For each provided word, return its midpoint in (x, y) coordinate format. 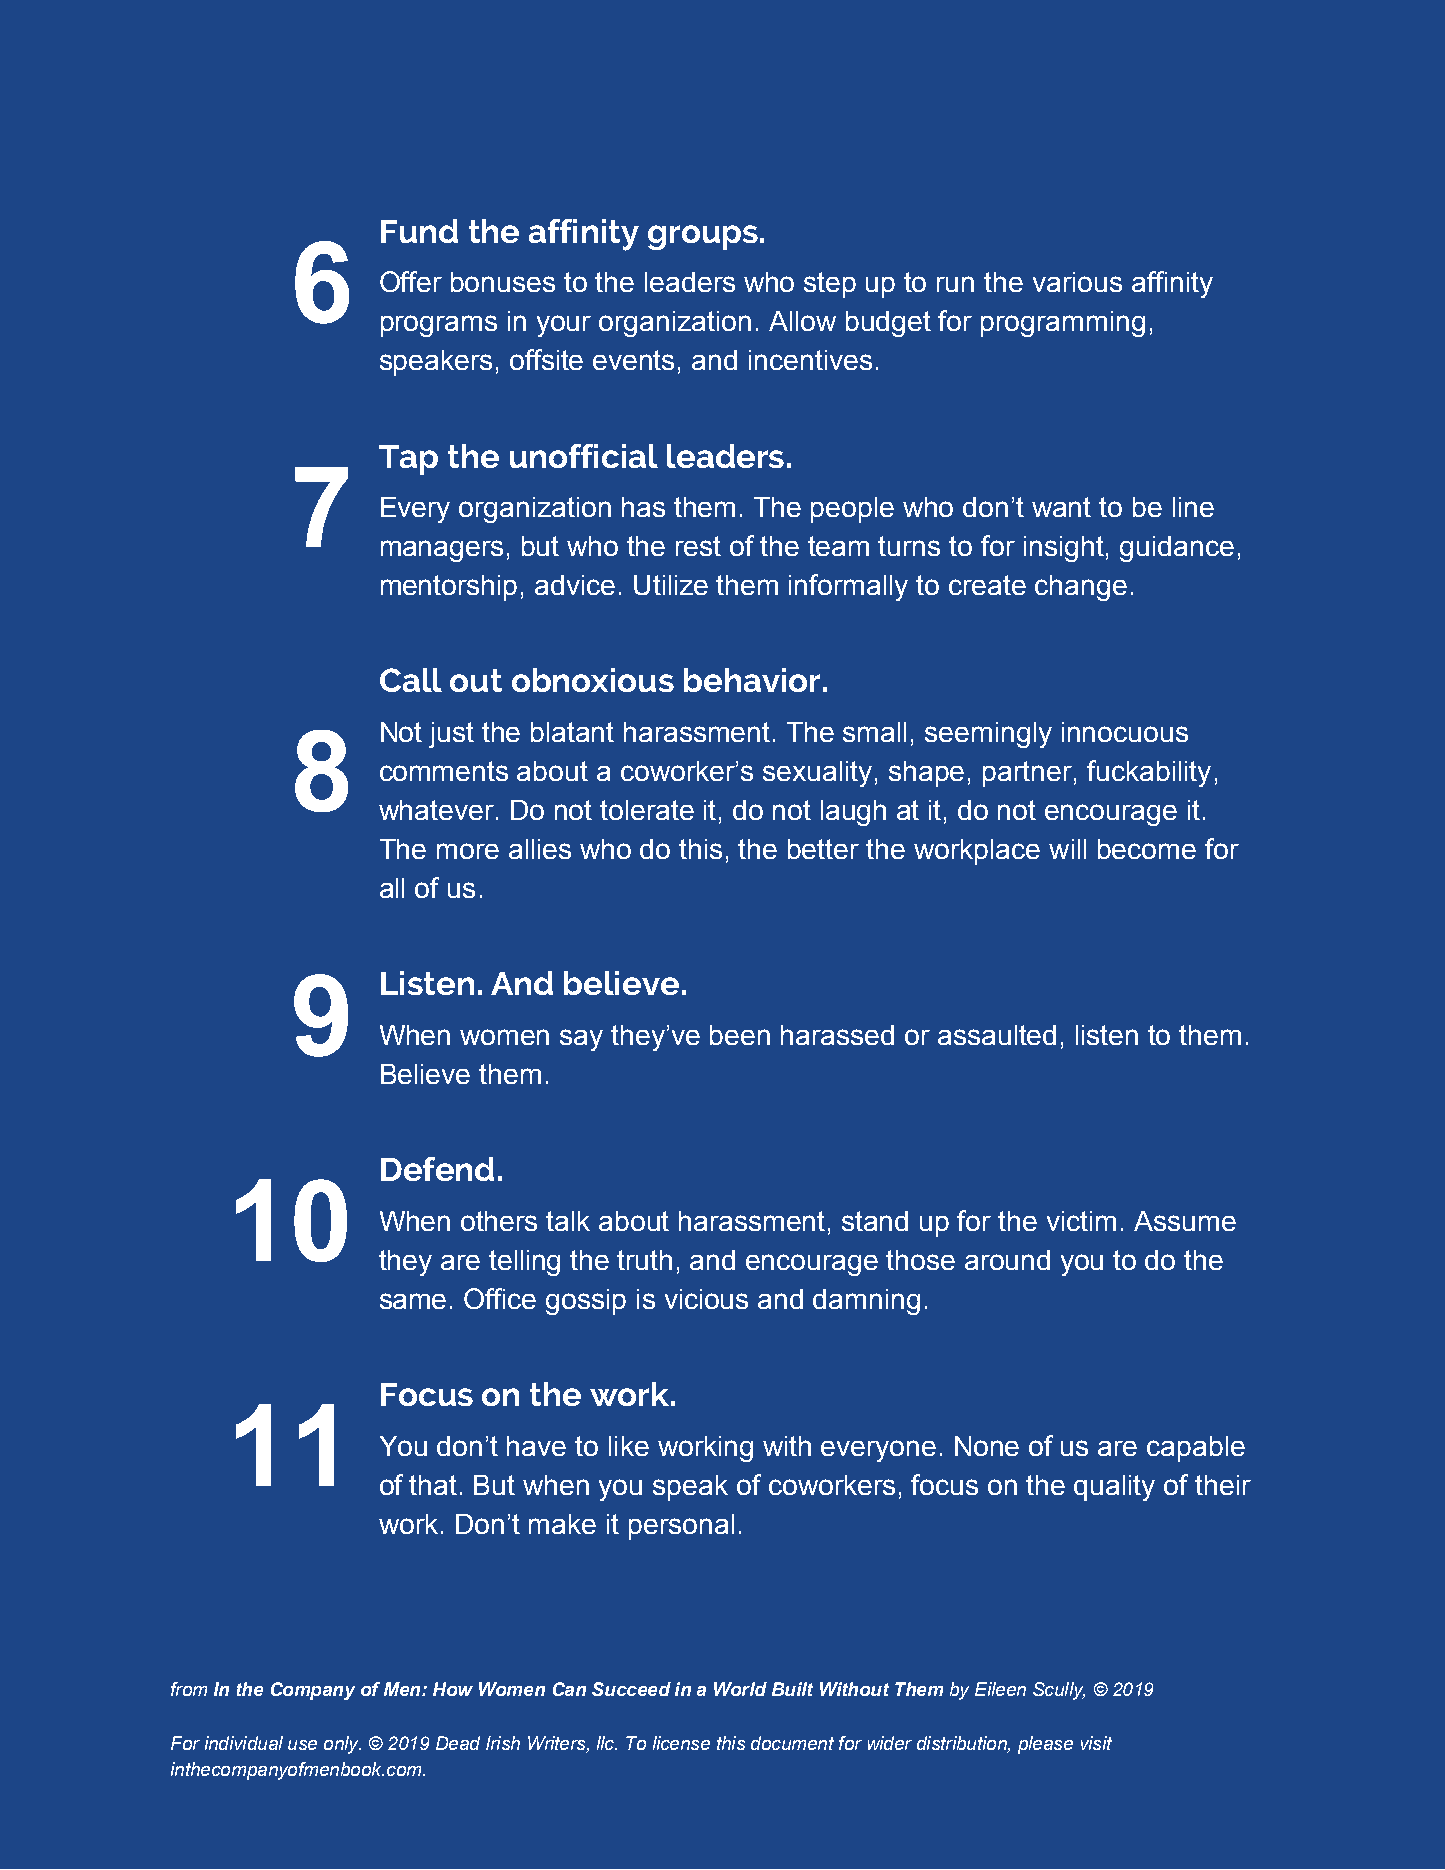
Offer (411, 281)
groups (703, 237)
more (468, 851)
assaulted (997, 1035)
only (342, 1745)
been (740, 1035)
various (1077, 282)
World (740, 1689)
